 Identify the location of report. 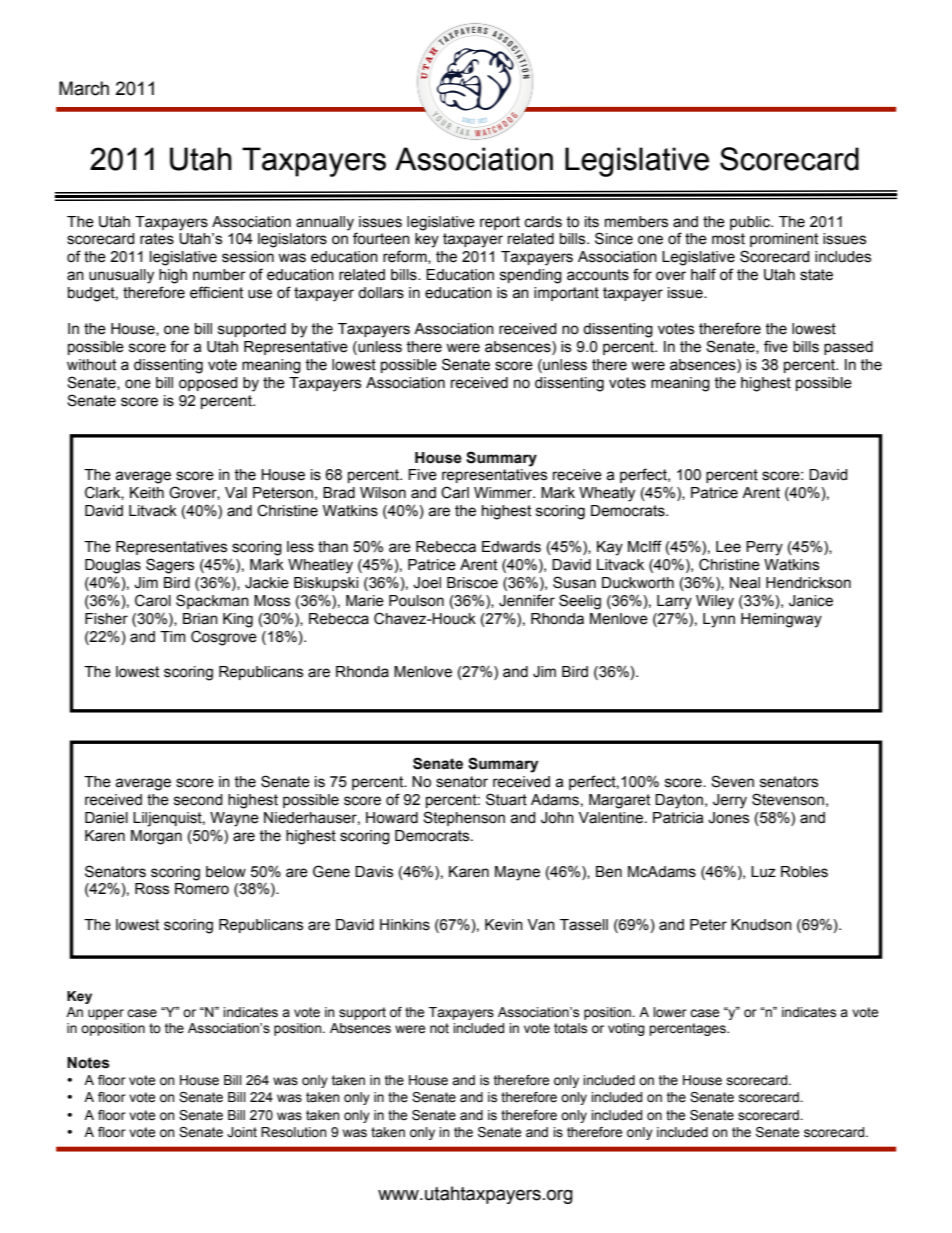
(500, 223).
